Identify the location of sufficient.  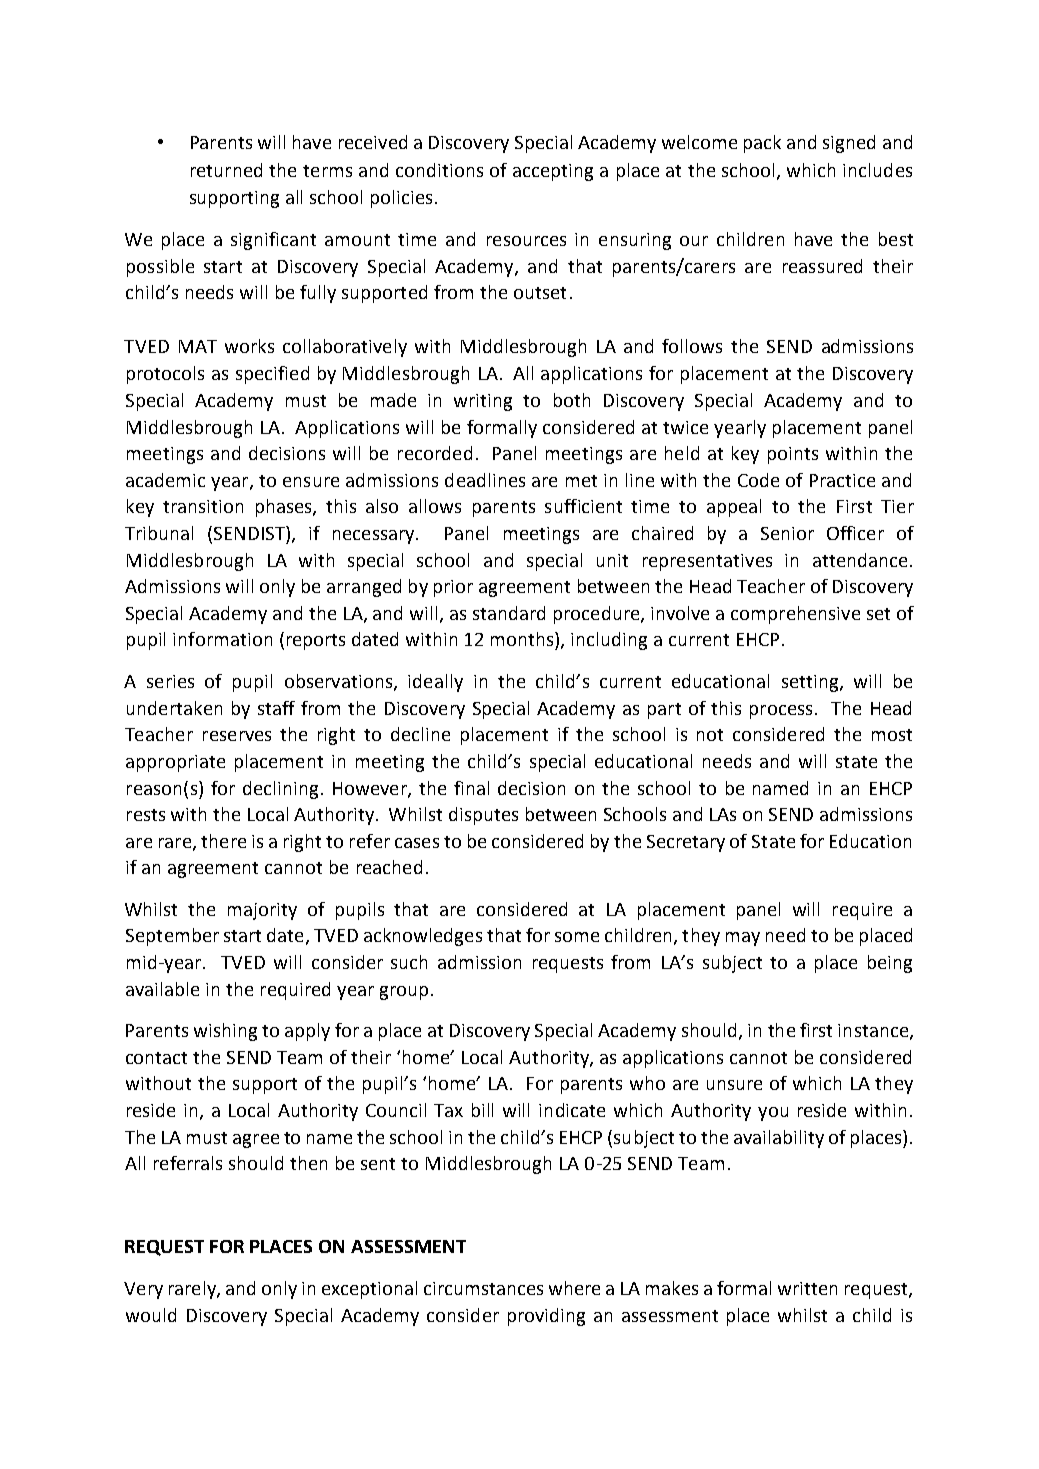
(583, 506).
